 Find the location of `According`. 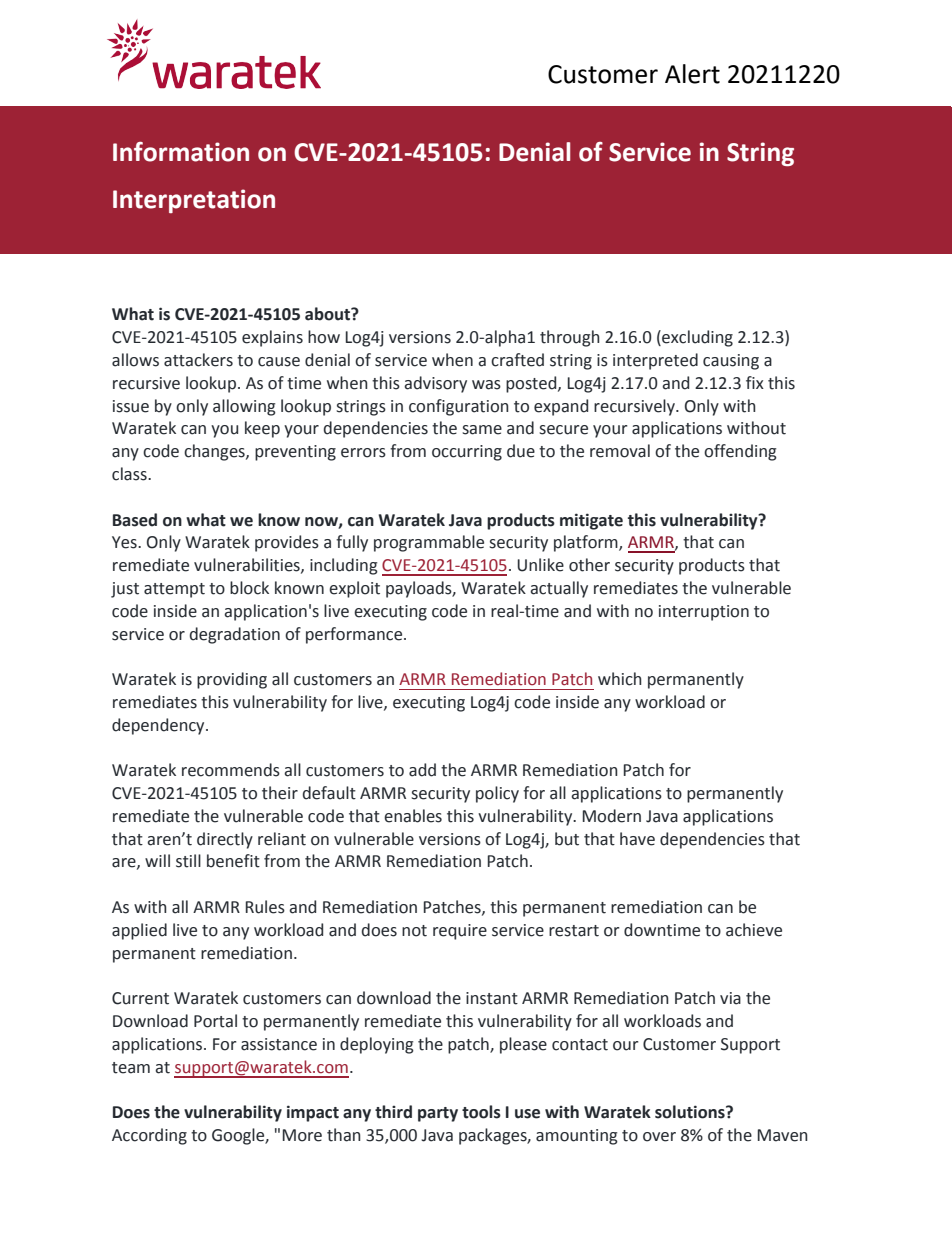

According is located at coordinates (149, 1136).
